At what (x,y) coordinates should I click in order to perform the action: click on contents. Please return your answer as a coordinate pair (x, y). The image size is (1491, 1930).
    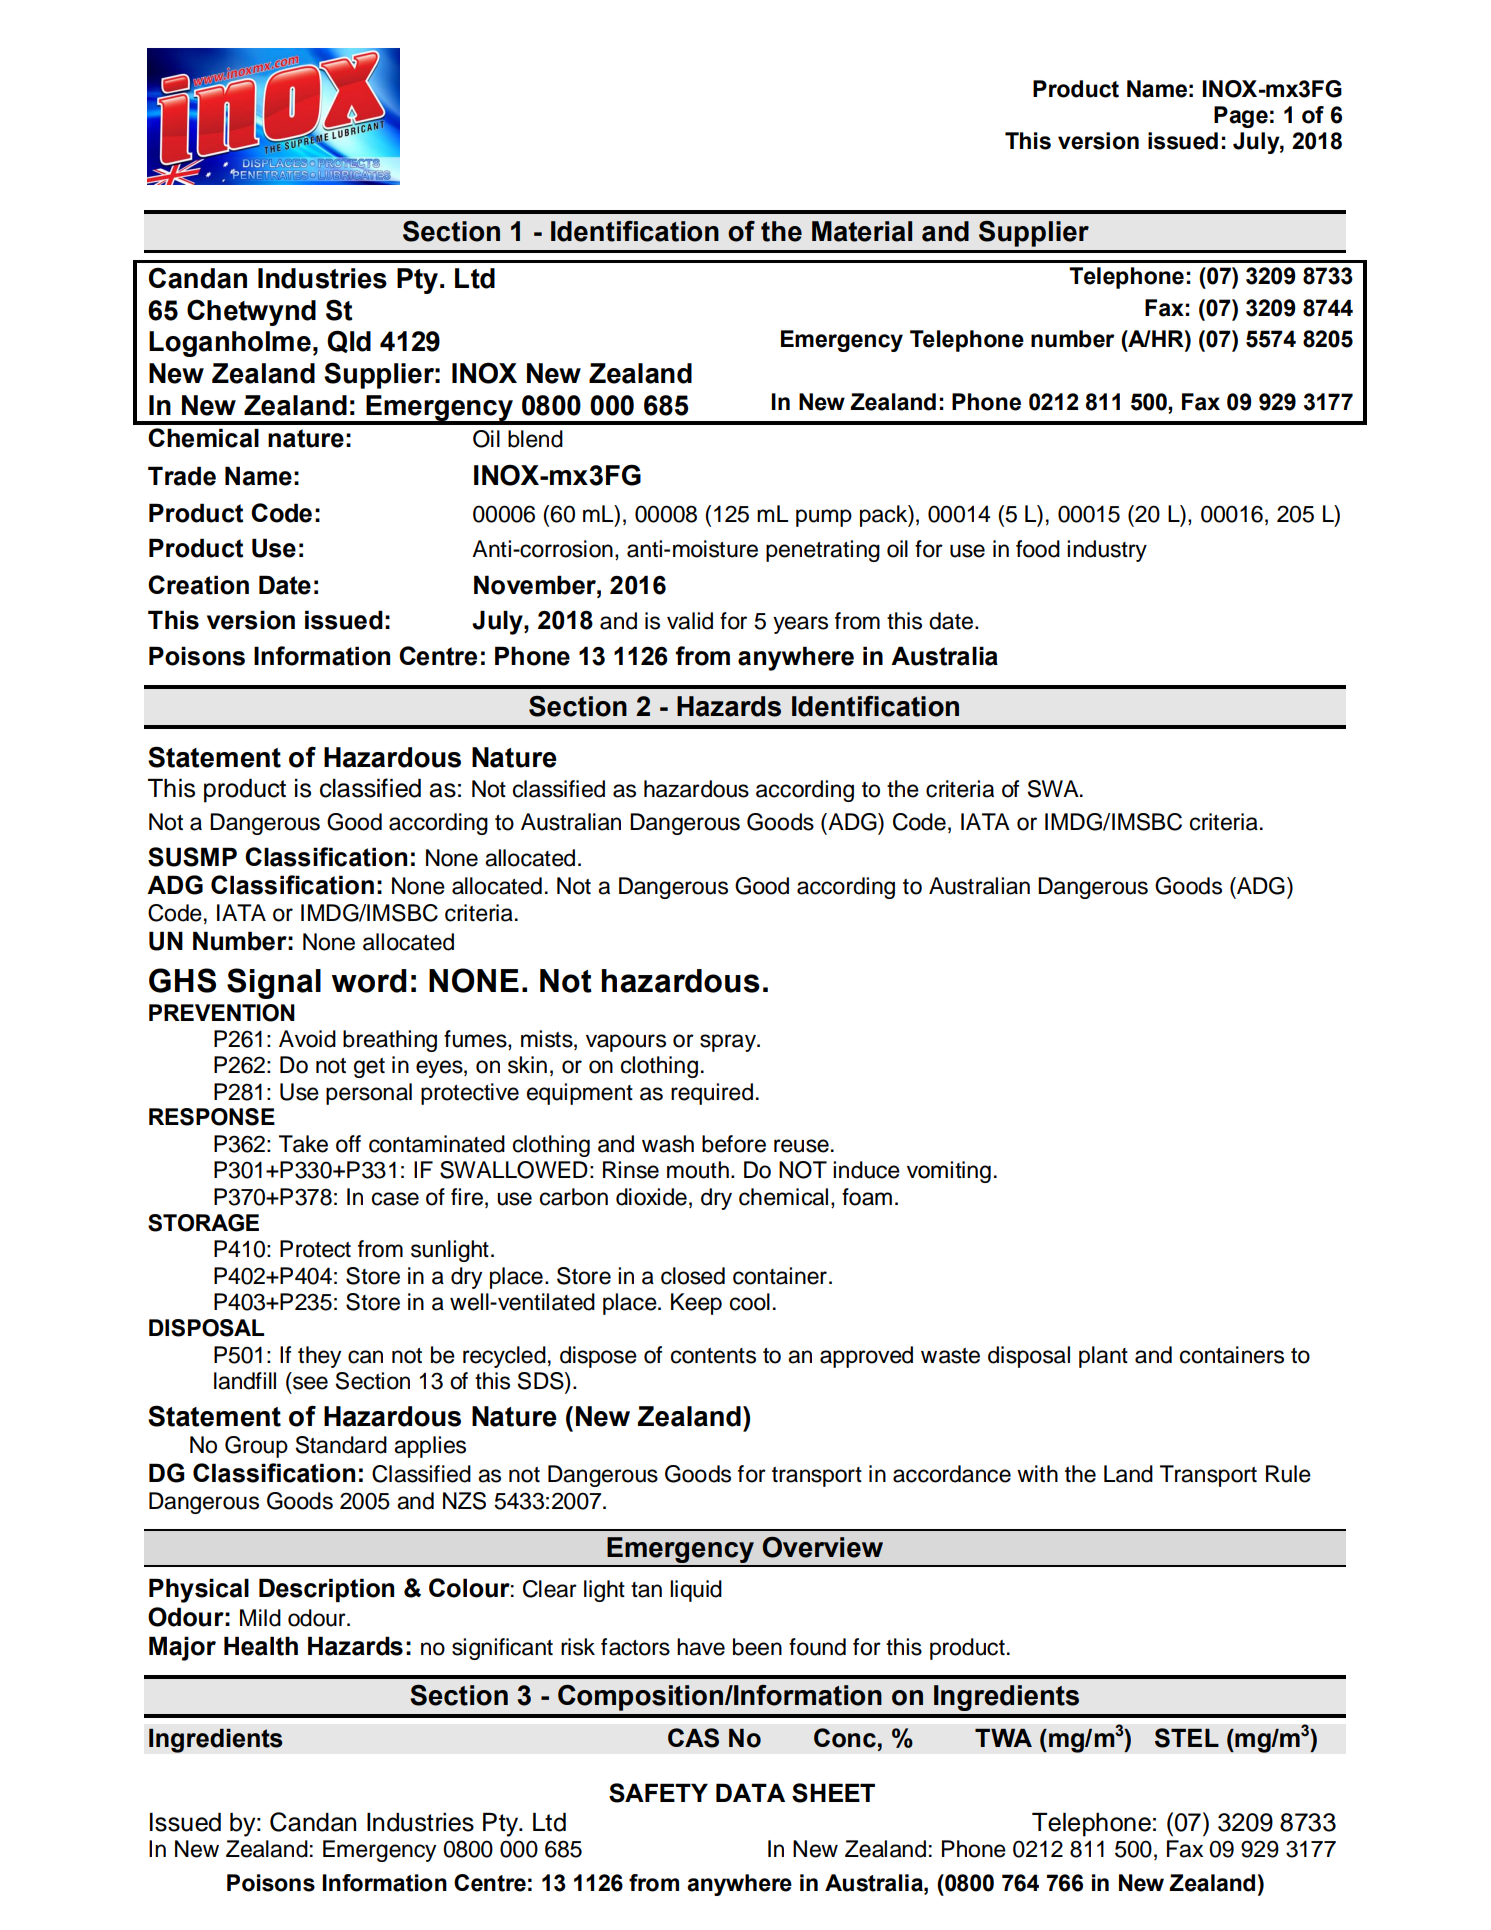
    Looking at the image, I should click on (713, 1356).
